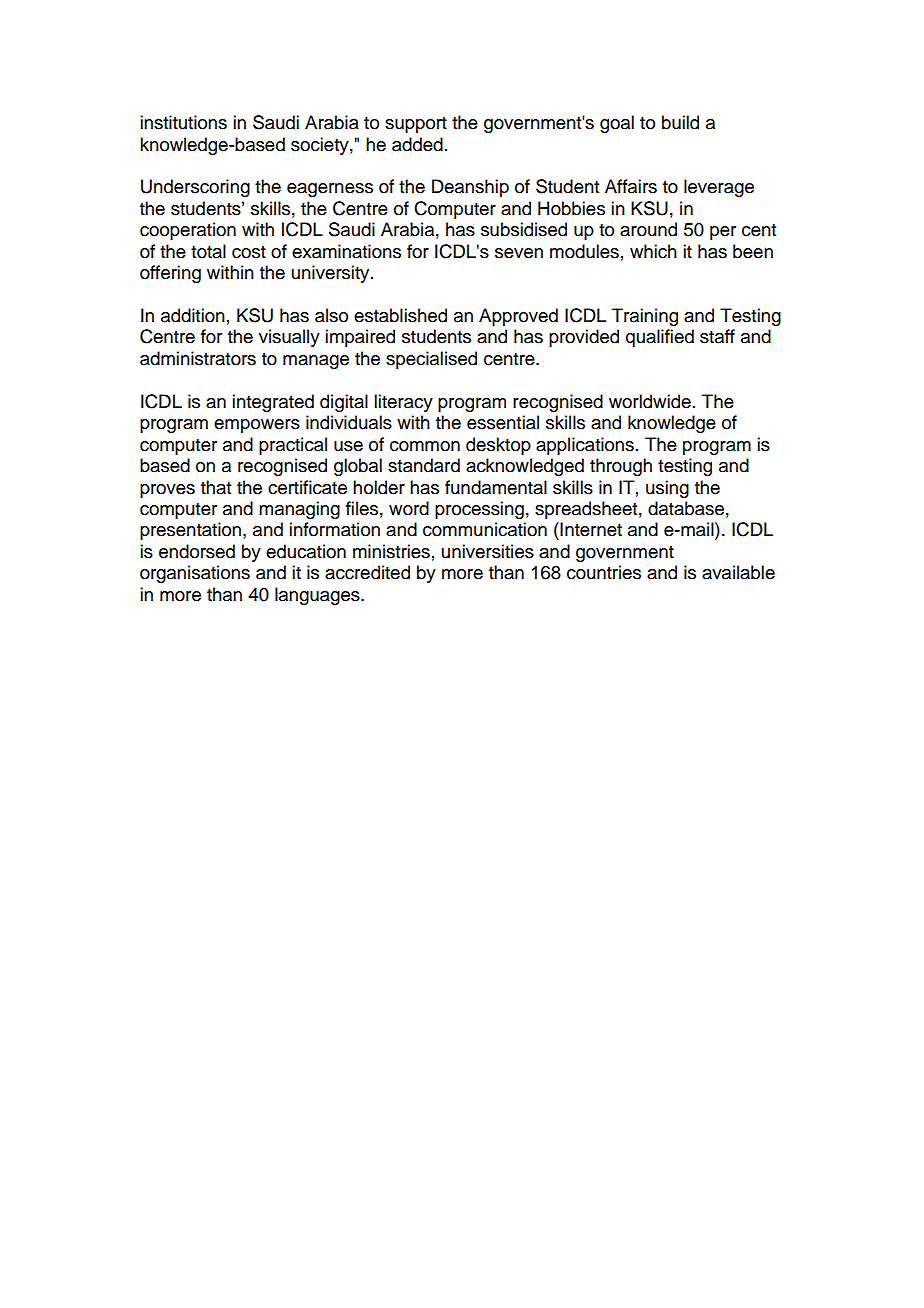  What do you see at coordinates (431, 360) in the screenshot?
I see `specialised` at bounding box center [431, 360].
